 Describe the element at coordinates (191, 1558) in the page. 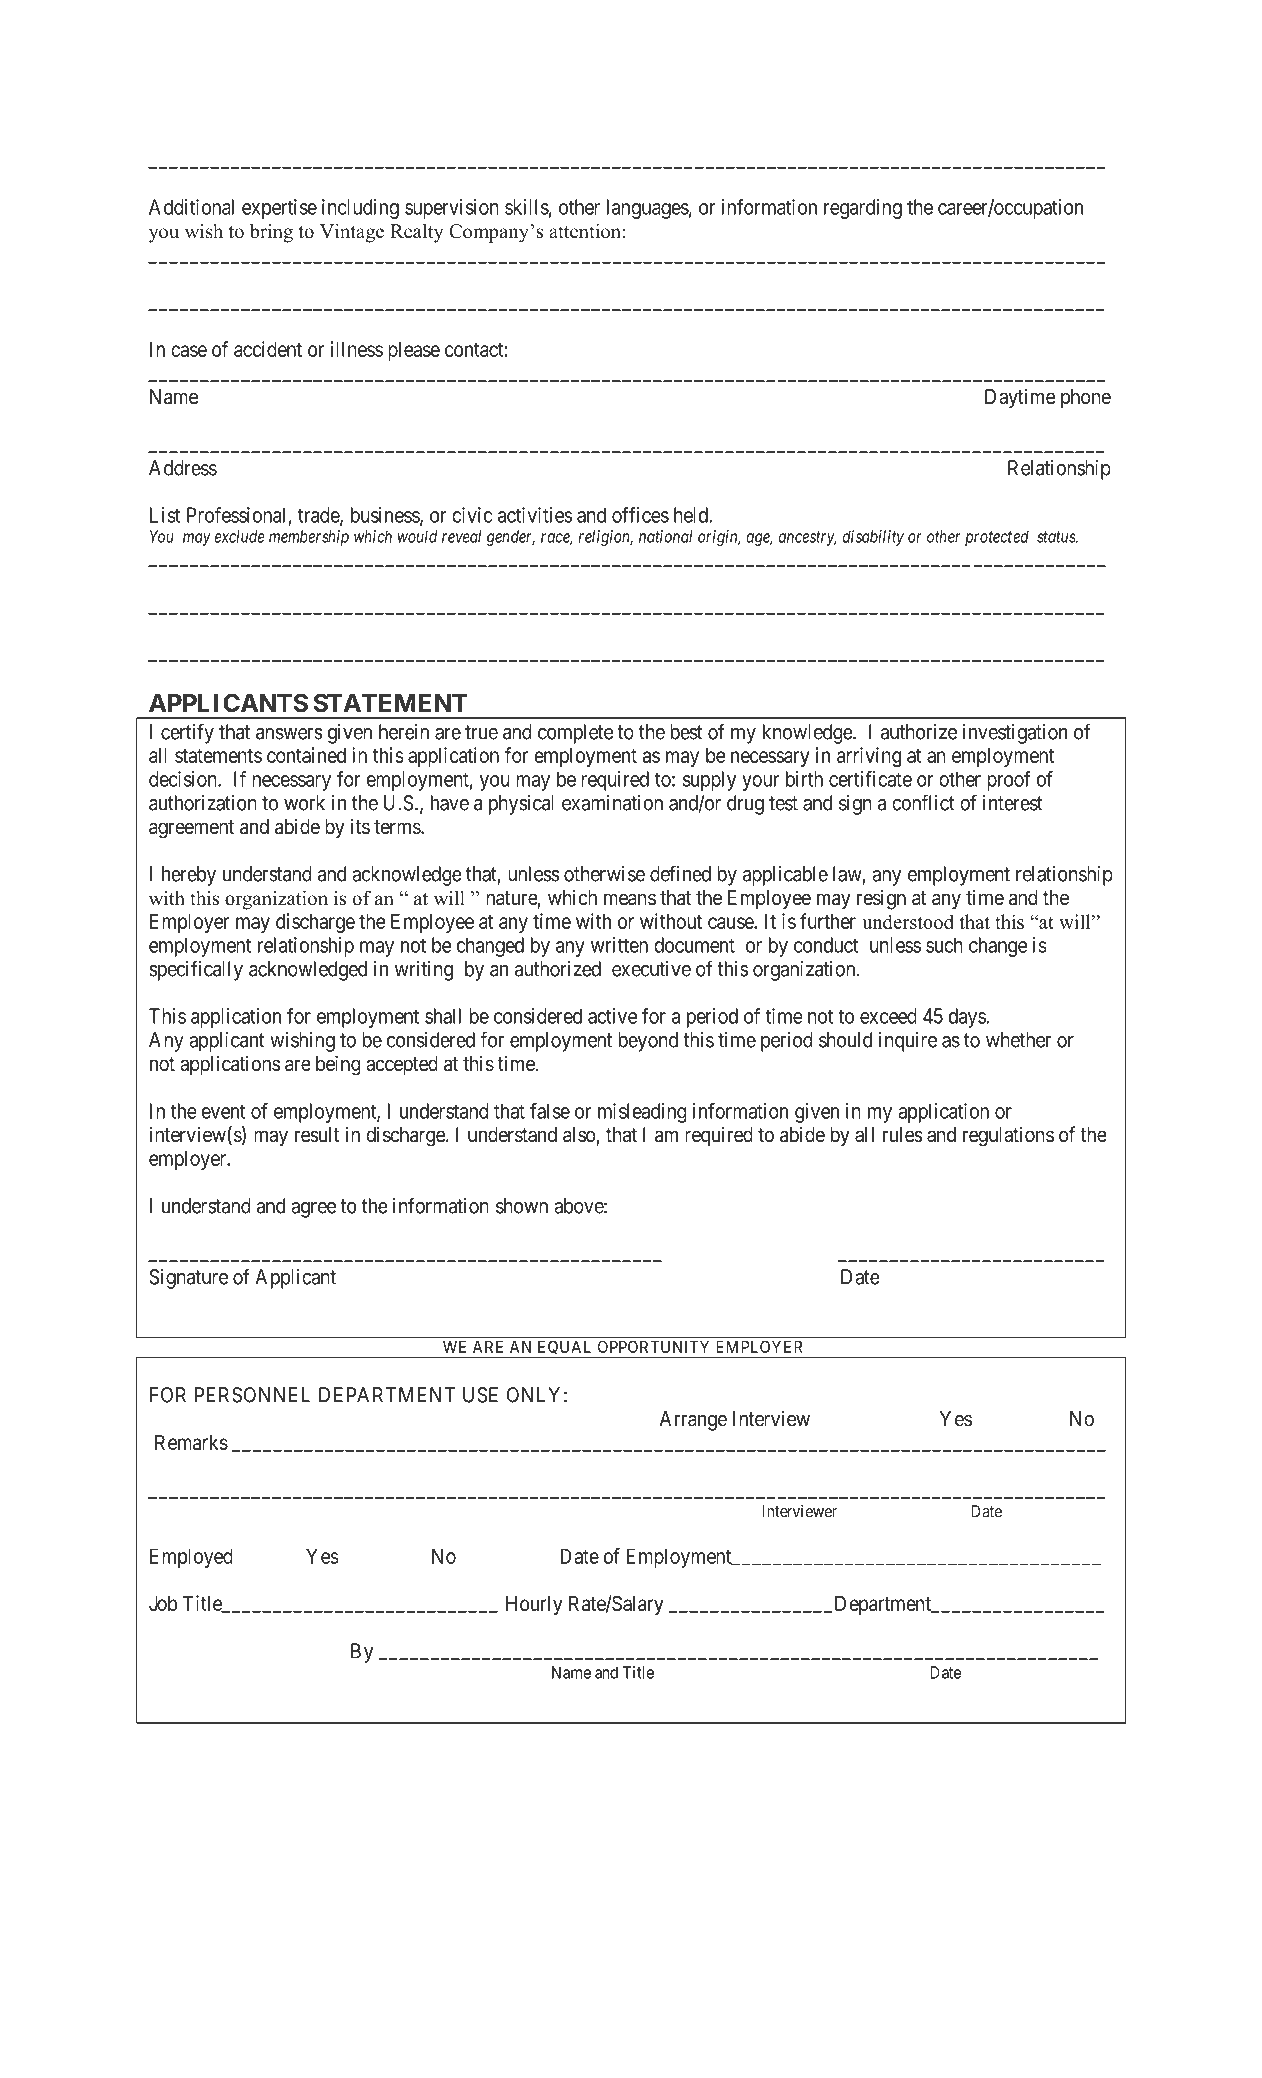

I see `Employed` at that location.
